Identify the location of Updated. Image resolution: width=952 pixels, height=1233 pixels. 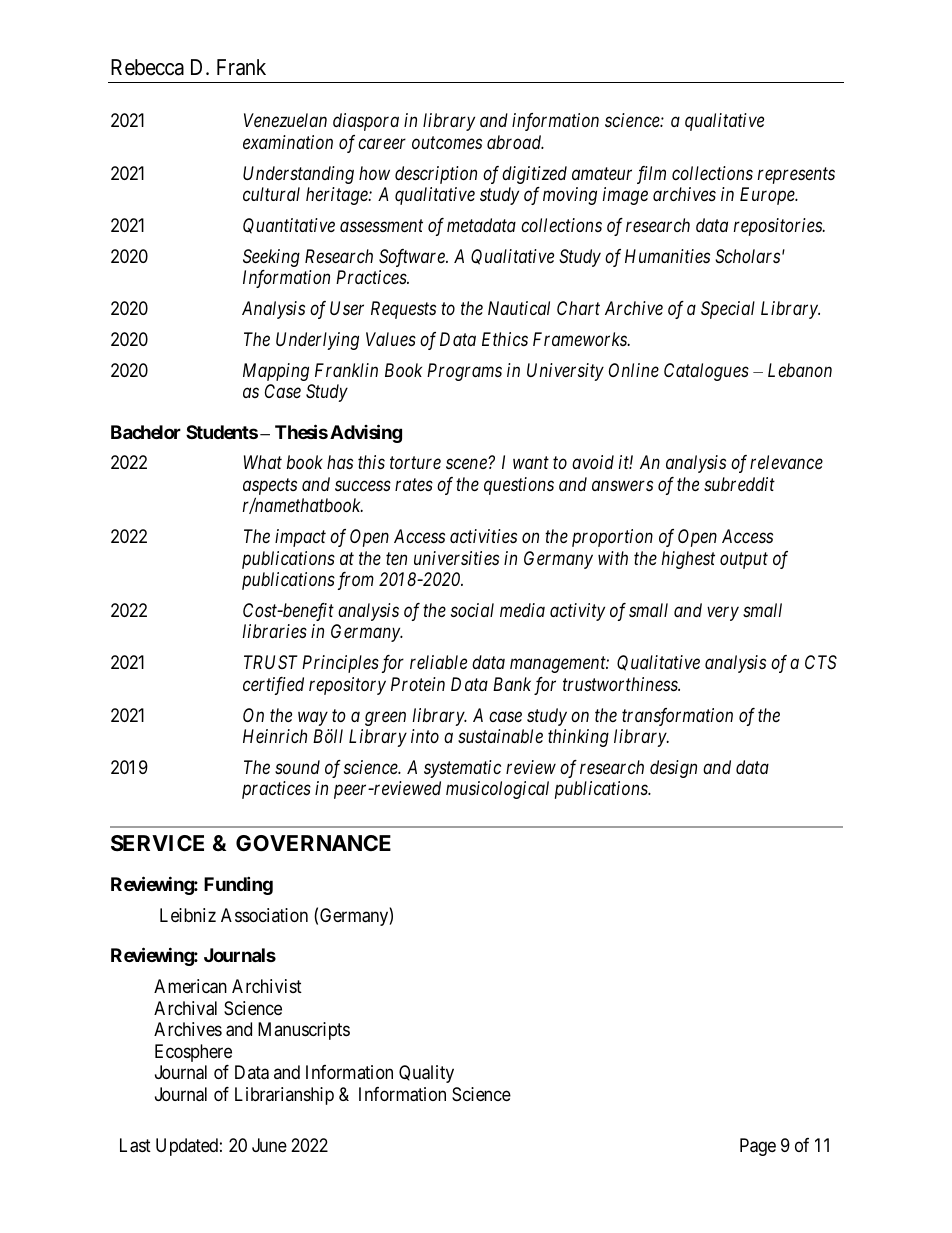
(187, 1147).
